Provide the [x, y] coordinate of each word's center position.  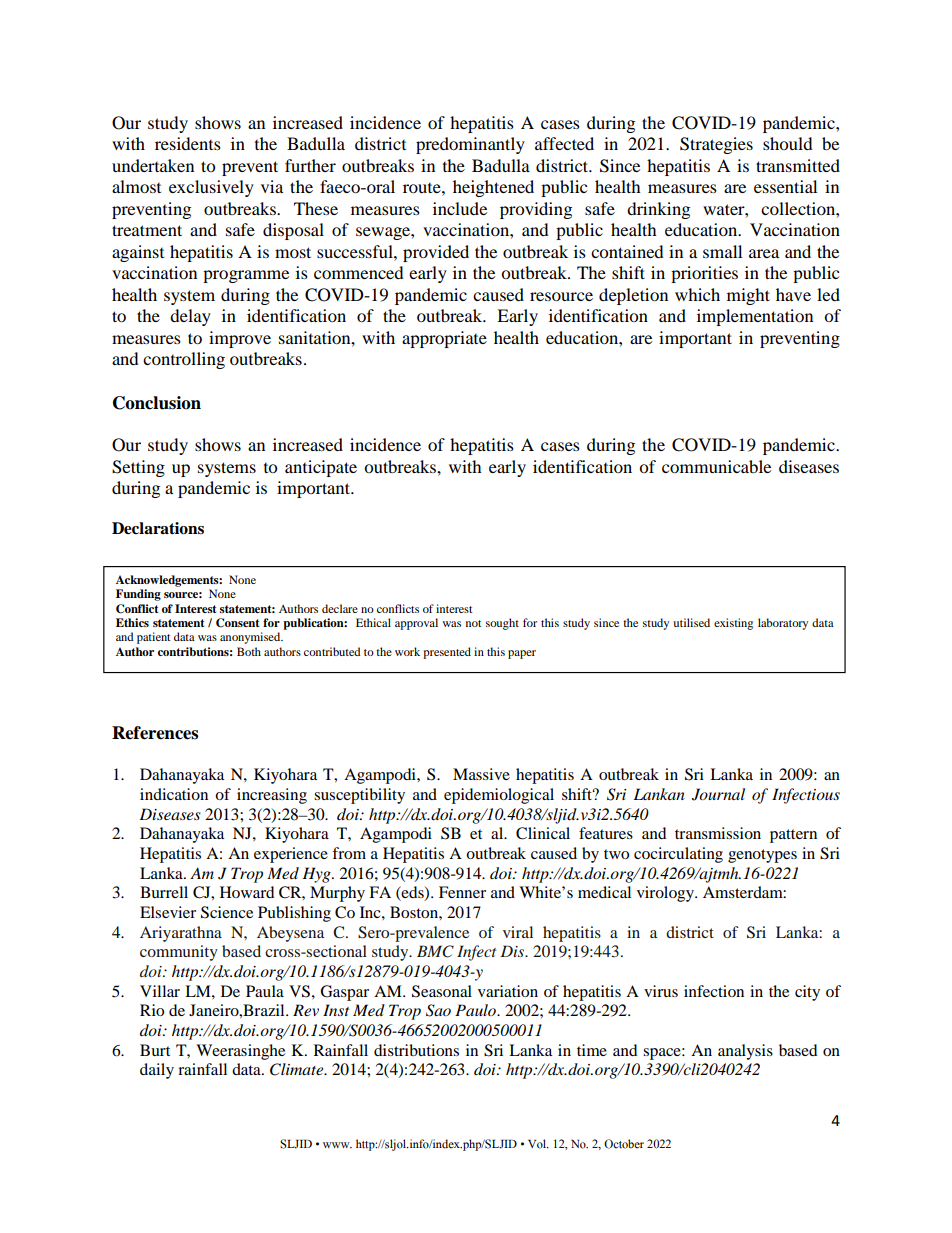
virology [666, 894]
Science [227, 912]
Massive [481, 774]
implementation [755, 317]
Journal [718, 794]
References [155, 733]
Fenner [462, 892]
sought [502, 624]
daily [157, 1071]
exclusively [211, 188]
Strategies [716, 145]
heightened [493, 188]
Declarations [158, 528]
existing [733, 624]
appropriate [444, 339]
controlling [184, 360]
